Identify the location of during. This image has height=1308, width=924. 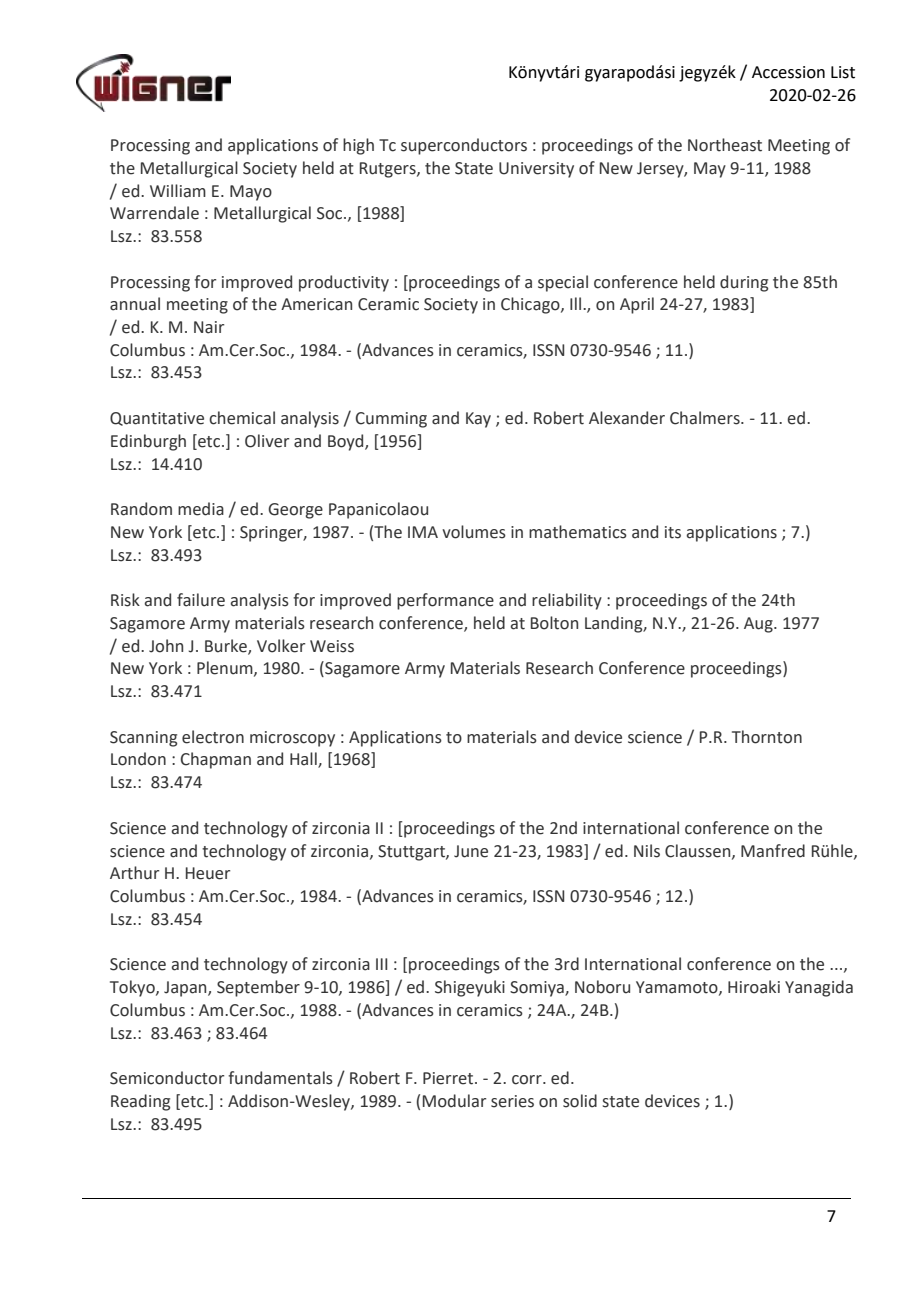
(744, 283).
